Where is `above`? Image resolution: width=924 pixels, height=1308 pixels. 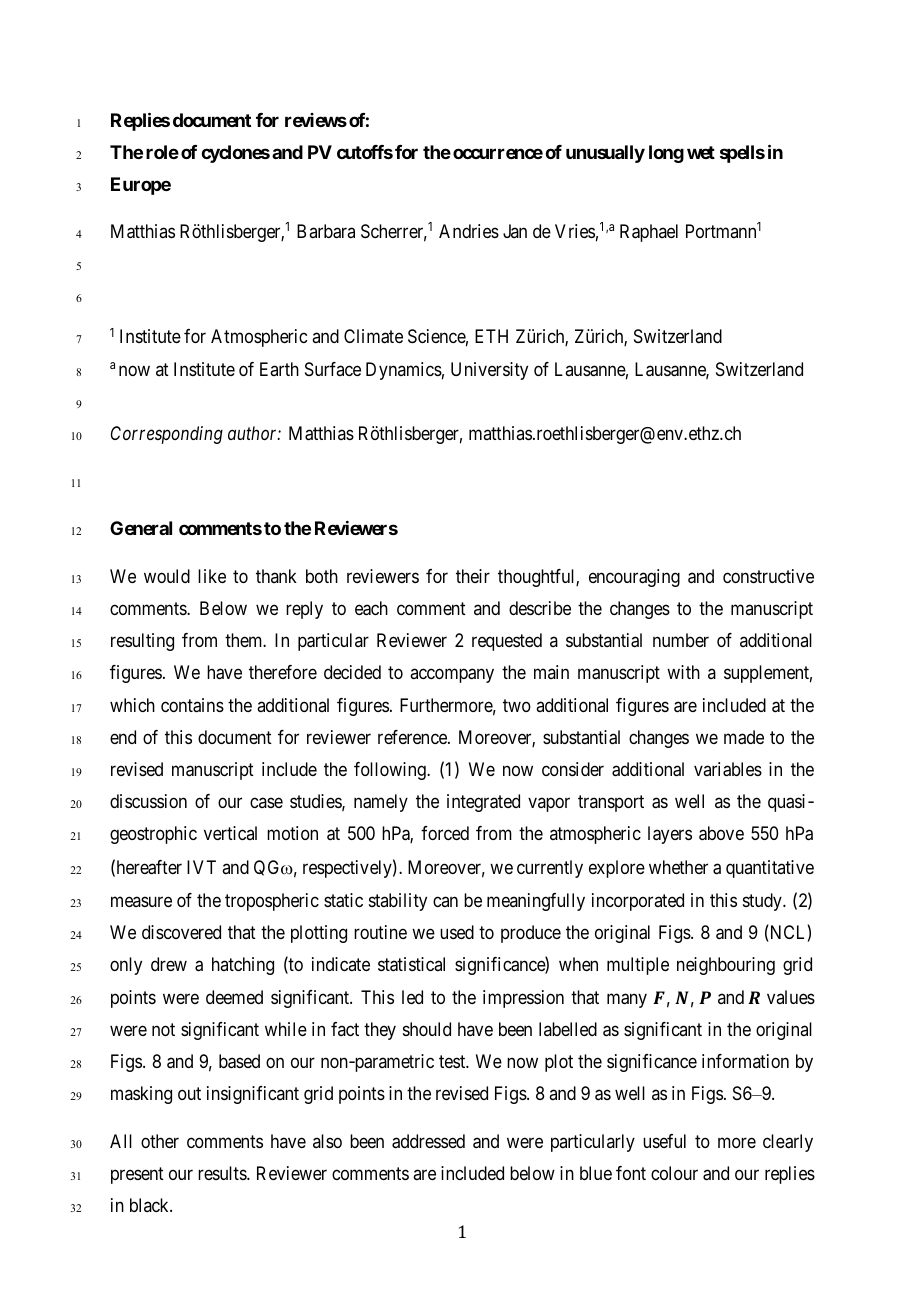
above is located at coordinates (721, 833).
